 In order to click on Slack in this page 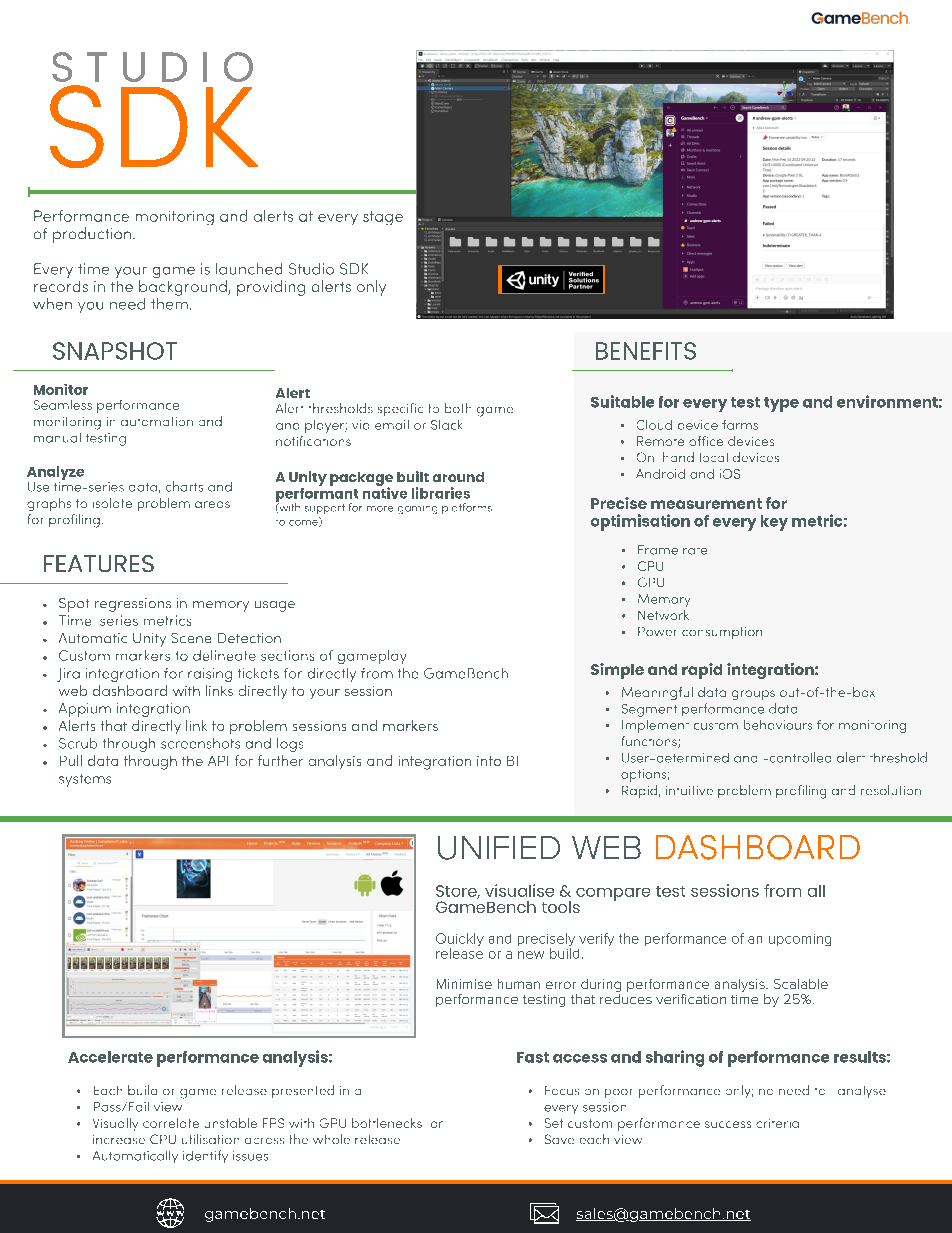, I will do `click(446, 425)`.
